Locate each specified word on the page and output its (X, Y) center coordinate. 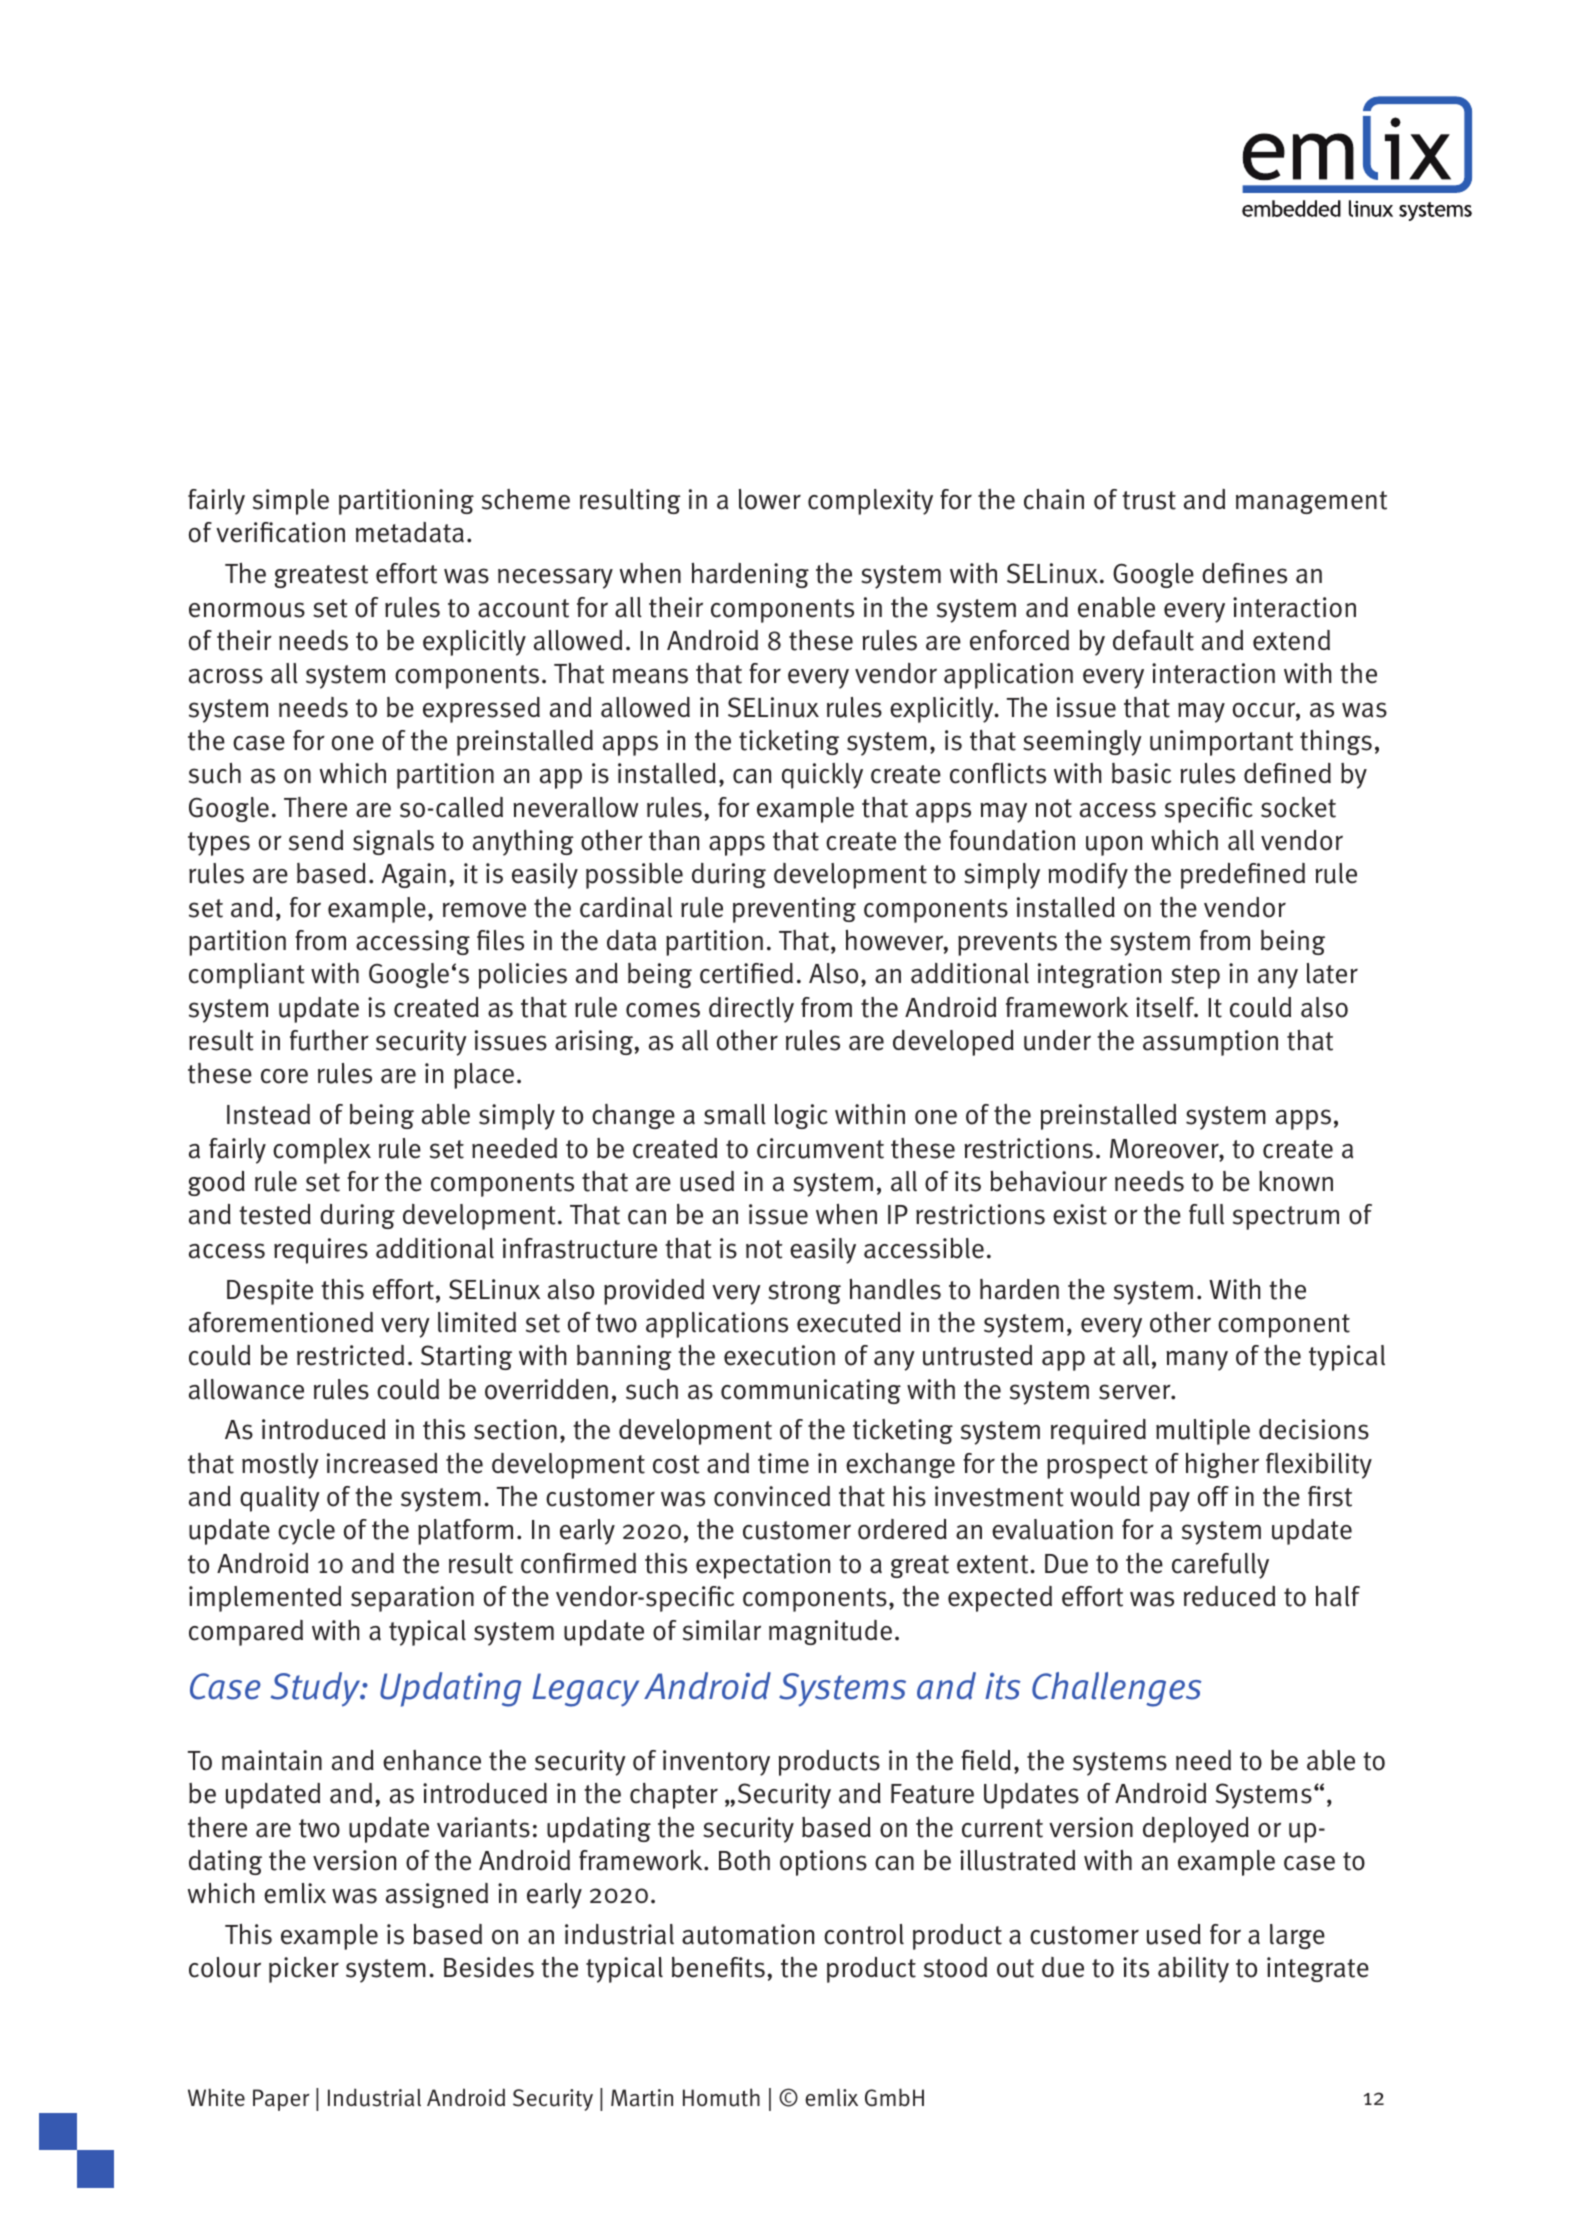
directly (751, 1010)
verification (280, 532)
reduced (1229, 1596)
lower (770, 499)
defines (1244, 573)
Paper (281, 2100)
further (329, 1040)
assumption (1210, 1043)
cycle (306, 1532)
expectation (763, 1566)
